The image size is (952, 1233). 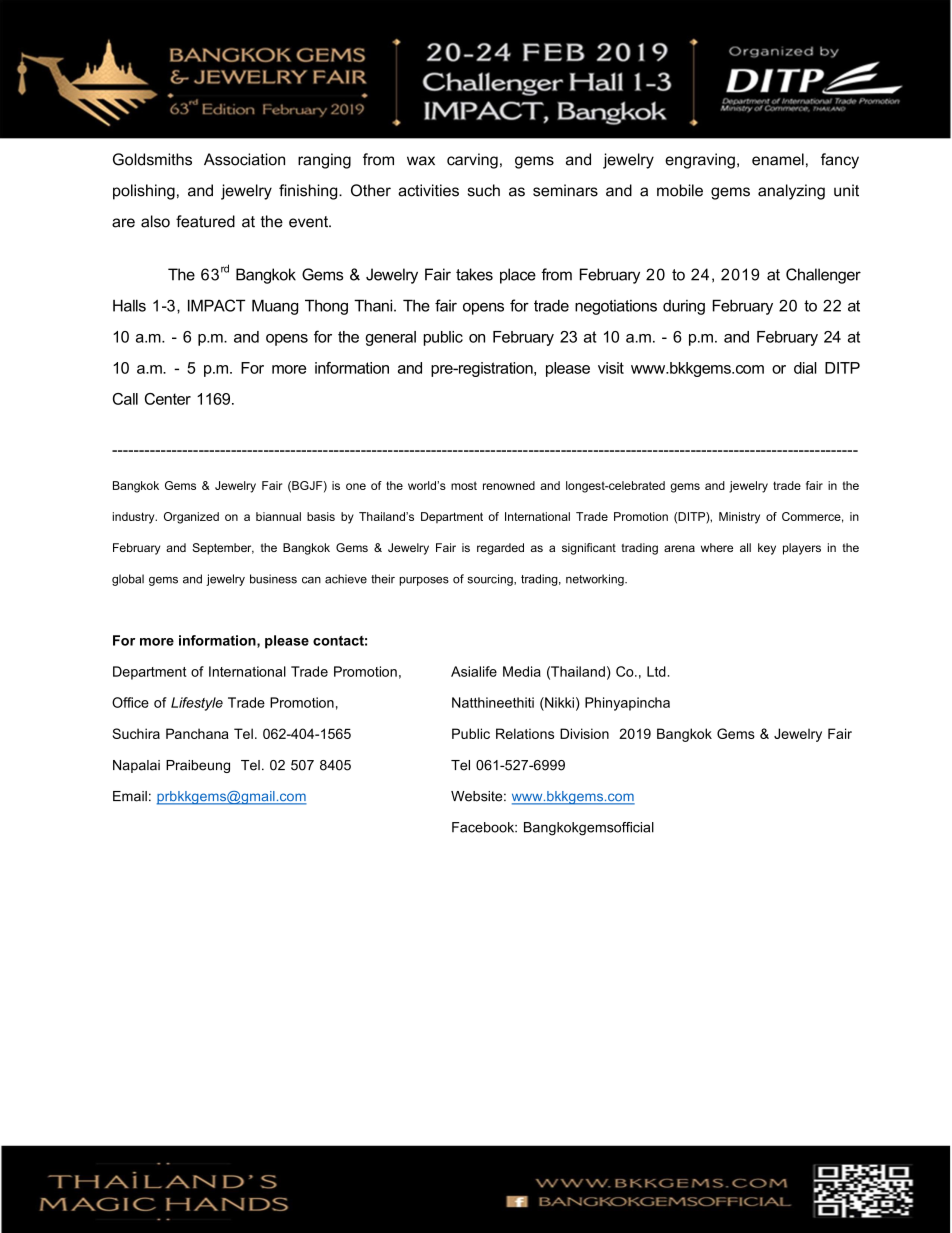 What do you see at coordinates (197, 704) in the document?
I see `Lifestyle` at bounding box center [197, 704].
